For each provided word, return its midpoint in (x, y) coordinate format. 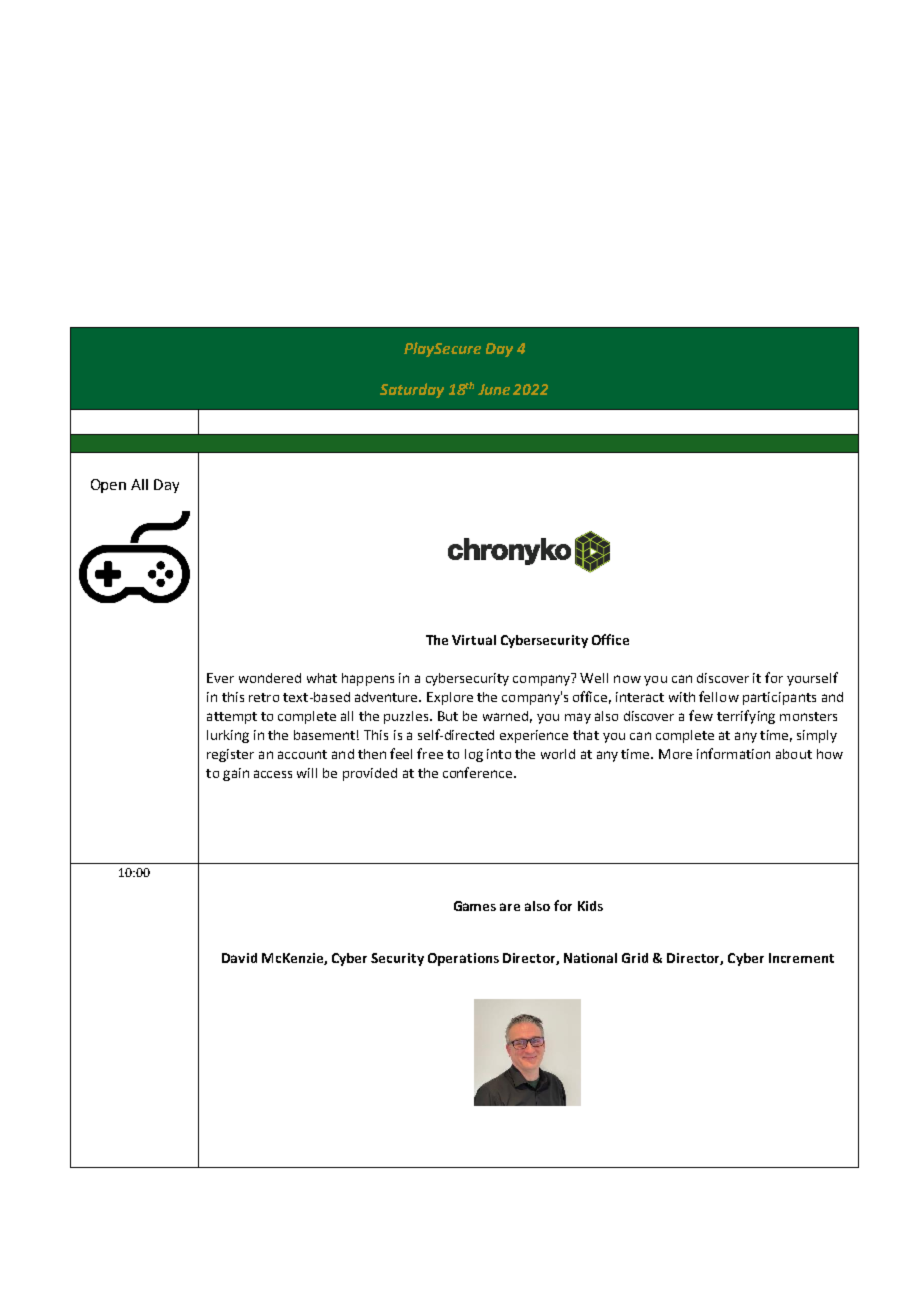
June (494, 389)
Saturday (412, 390)
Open (108, 486)
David (239, 958)
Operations (463, 959)
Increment (801, 958)
